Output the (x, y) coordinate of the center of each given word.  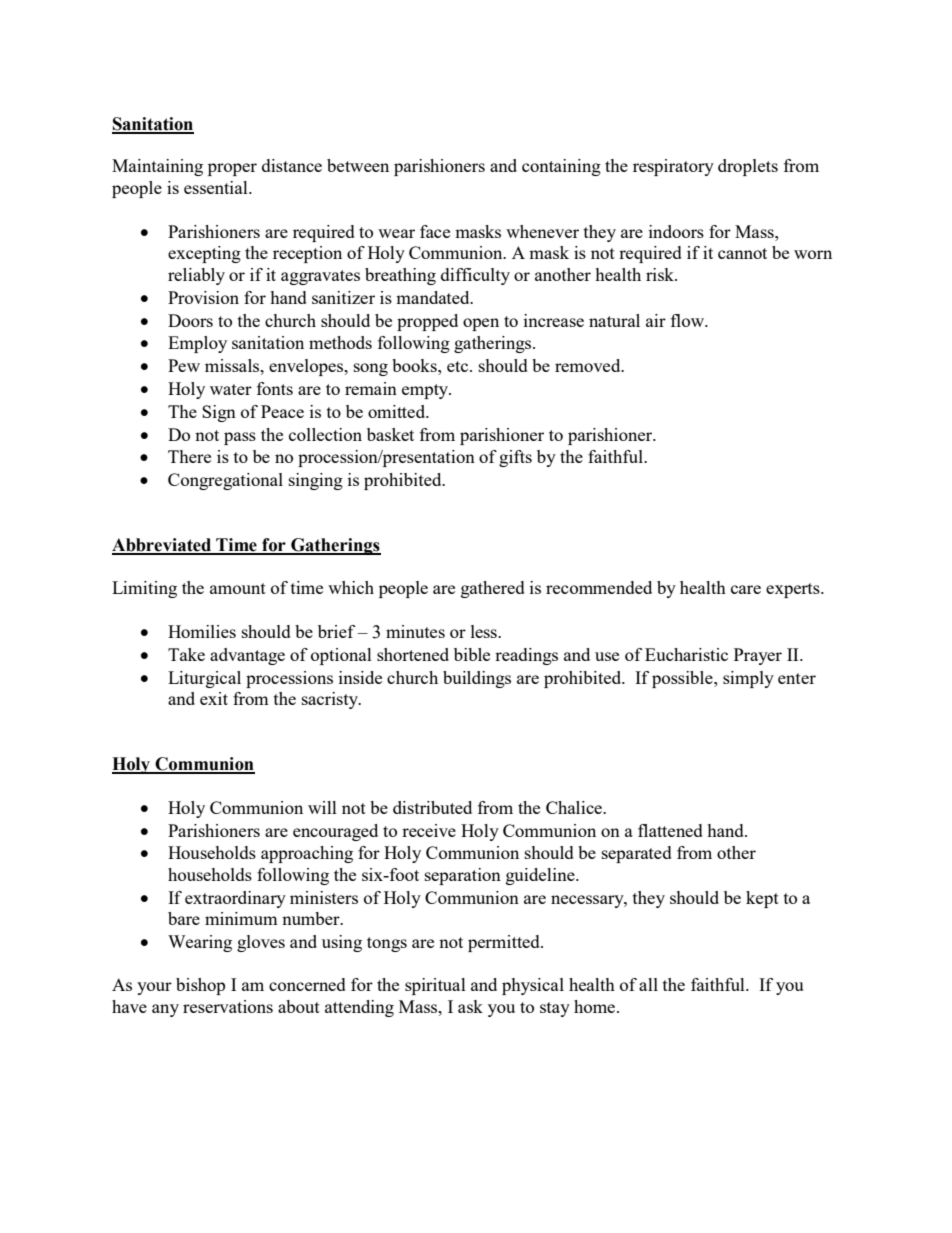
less (485, 631)
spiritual (435, 986)
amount (238, 588)
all (648, 984)
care (746, 589)
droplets (748, 167)
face (435, 231)
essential (217, 187)
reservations (228, 1006)
